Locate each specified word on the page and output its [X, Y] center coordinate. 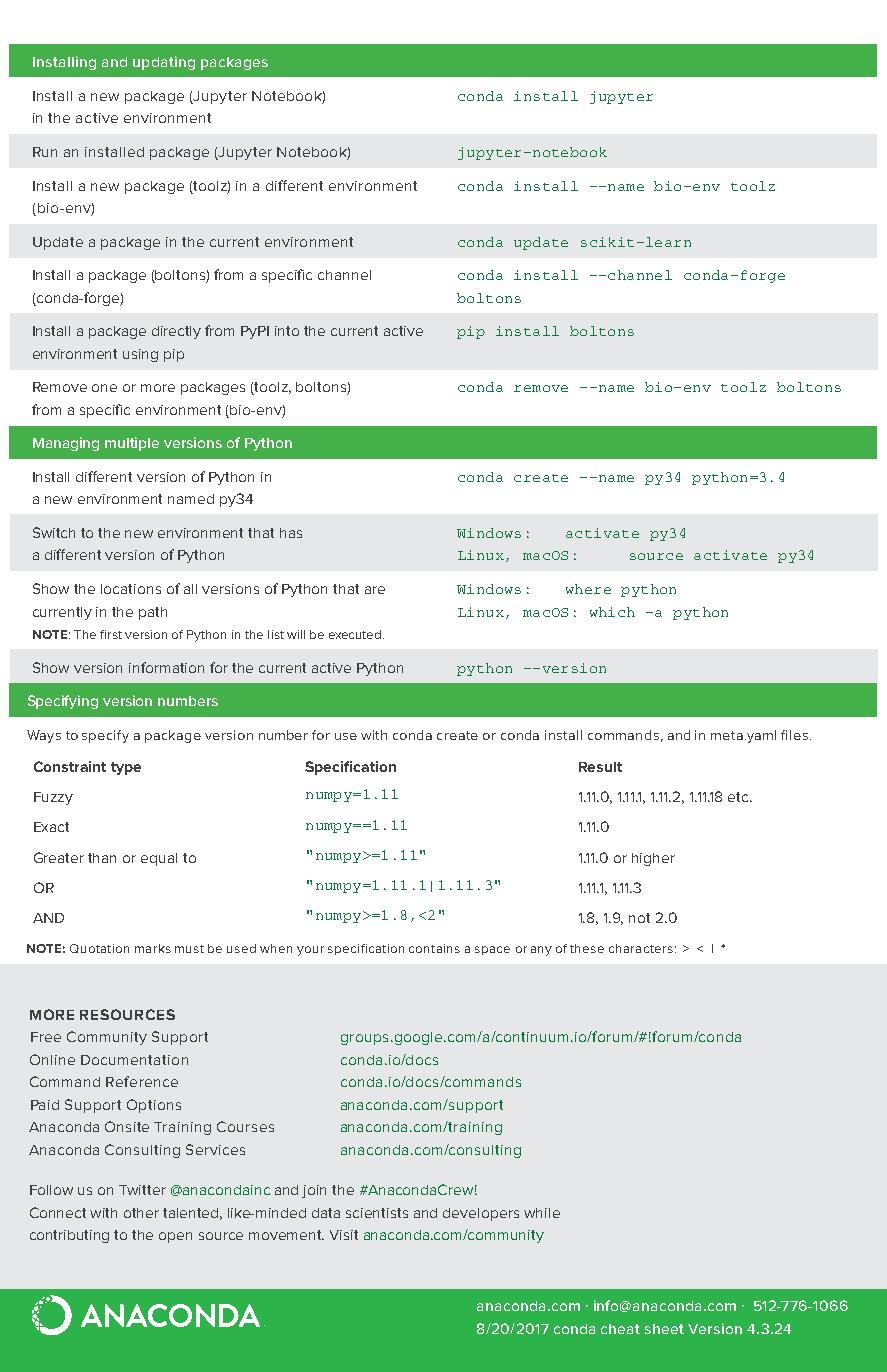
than [102, 858]
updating [164, 63]
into [287, 331]
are [375, 590]
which [612, 612]
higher [653, 859]
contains [434, 948]
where [588, 589]
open [175, 1237]
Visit [344, 1235]
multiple [132, 444]
